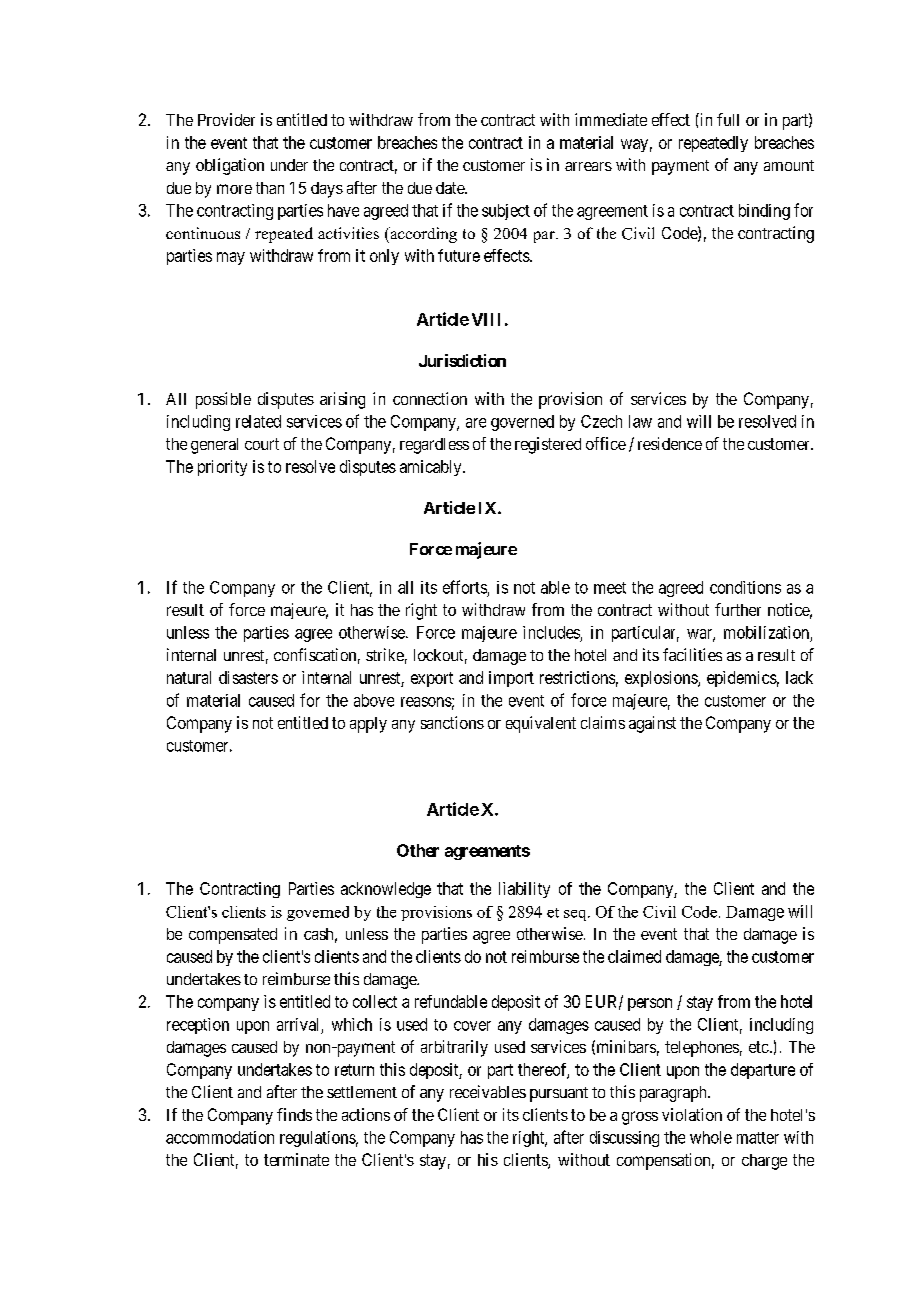 Image resolution: width=924 pixels, height=1308 pixels. I want to click on finds, so click(294, 1114).
